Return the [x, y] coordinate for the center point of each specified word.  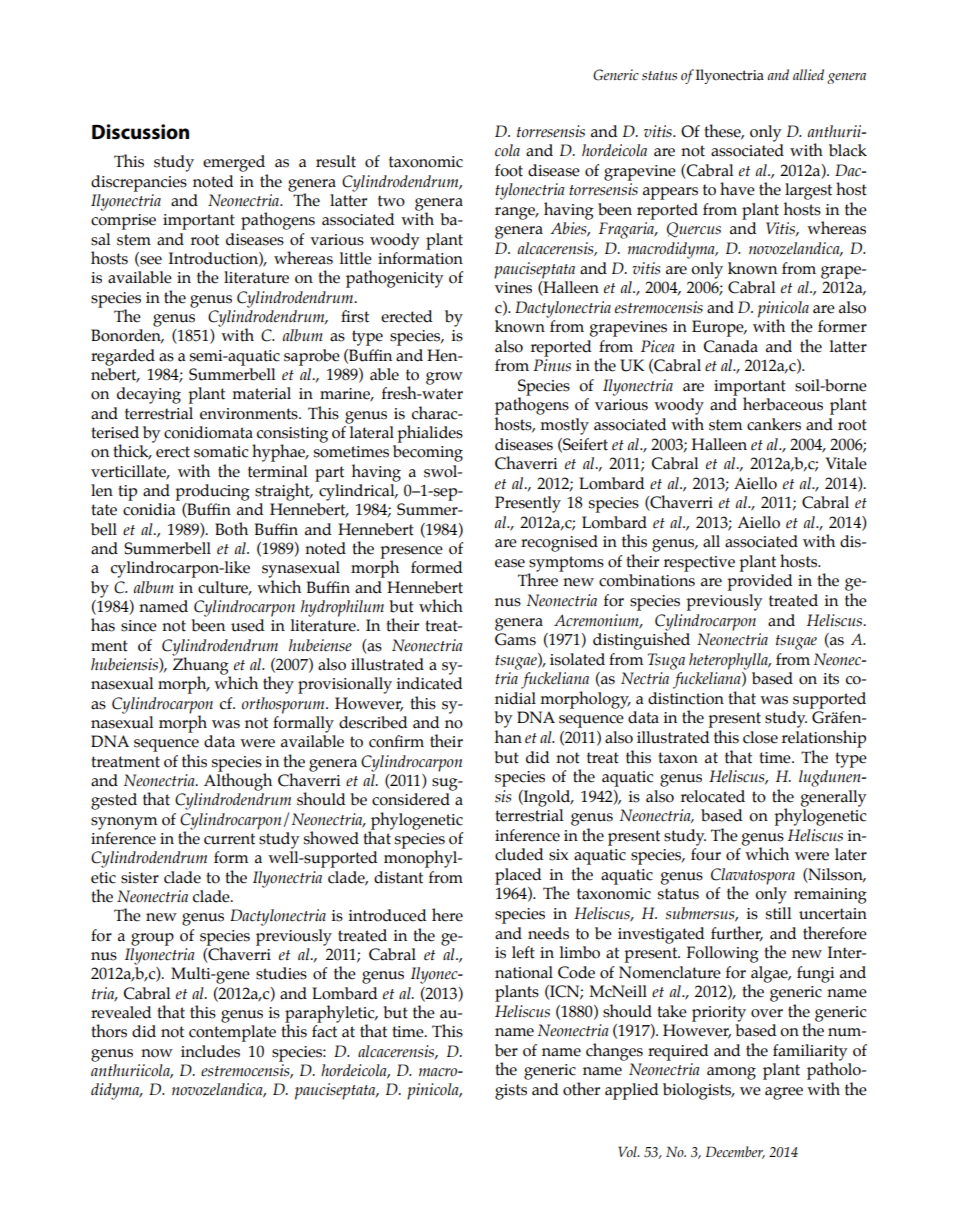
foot [509, 170]
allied [808, 74]
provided [760, 582]
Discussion [140, 132]
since [139, 626]
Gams [515, 639]
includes [210, 1051]
